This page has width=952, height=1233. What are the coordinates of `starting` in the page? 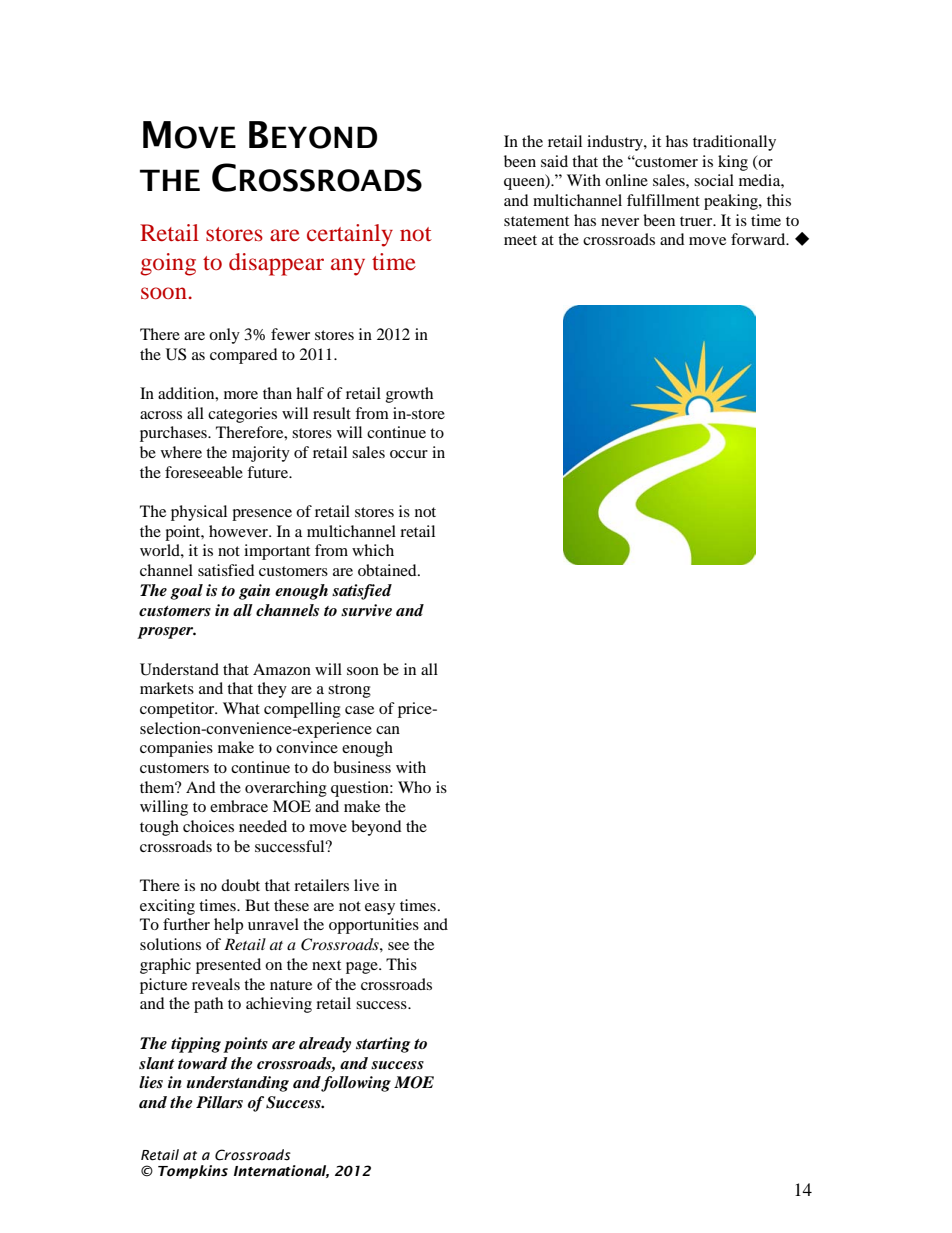 It's located at (383, 1045).
